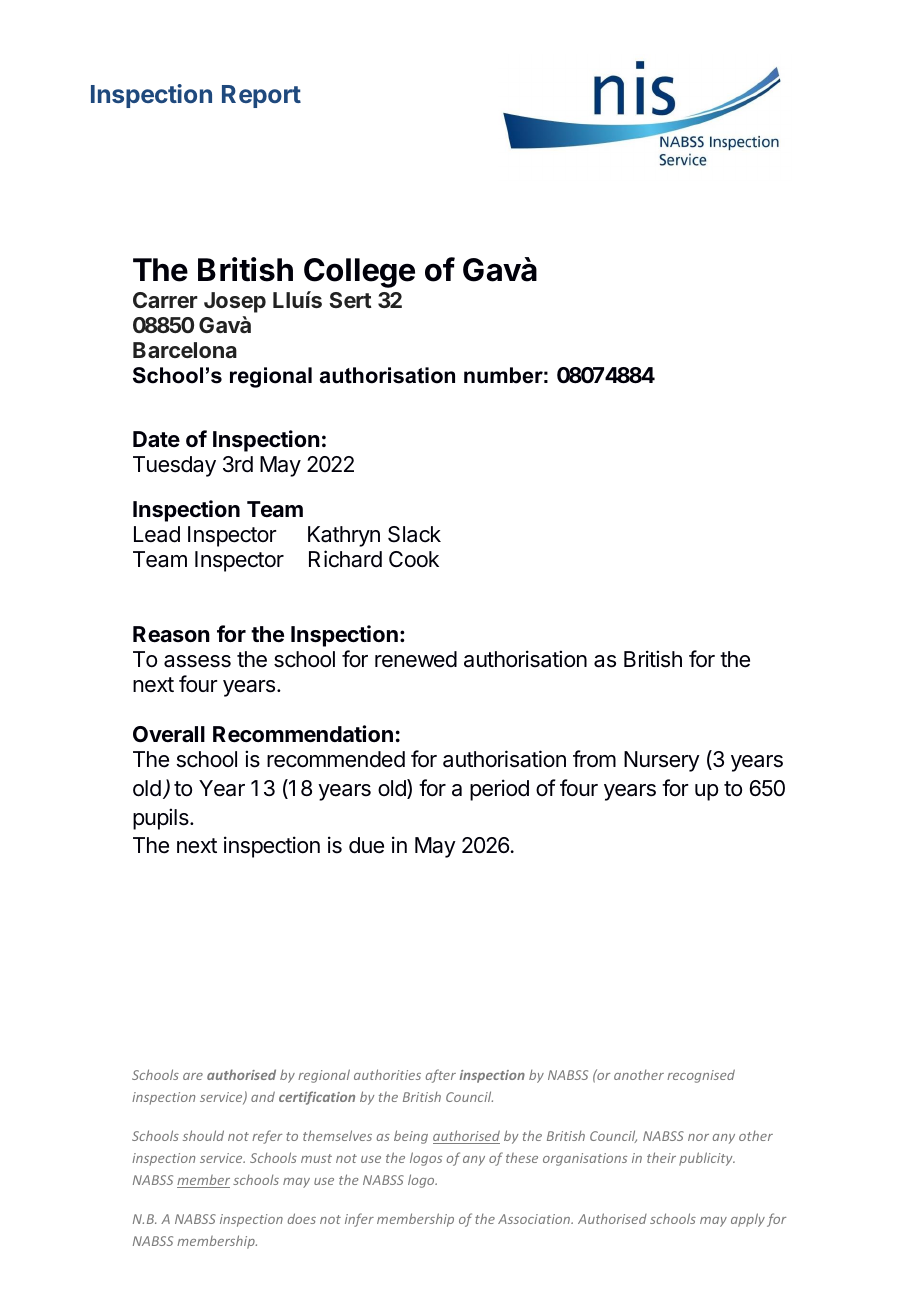 Image resolution: width=924 pixels, height=1308 pixels. I want to click on their, so click(661, 1157).
